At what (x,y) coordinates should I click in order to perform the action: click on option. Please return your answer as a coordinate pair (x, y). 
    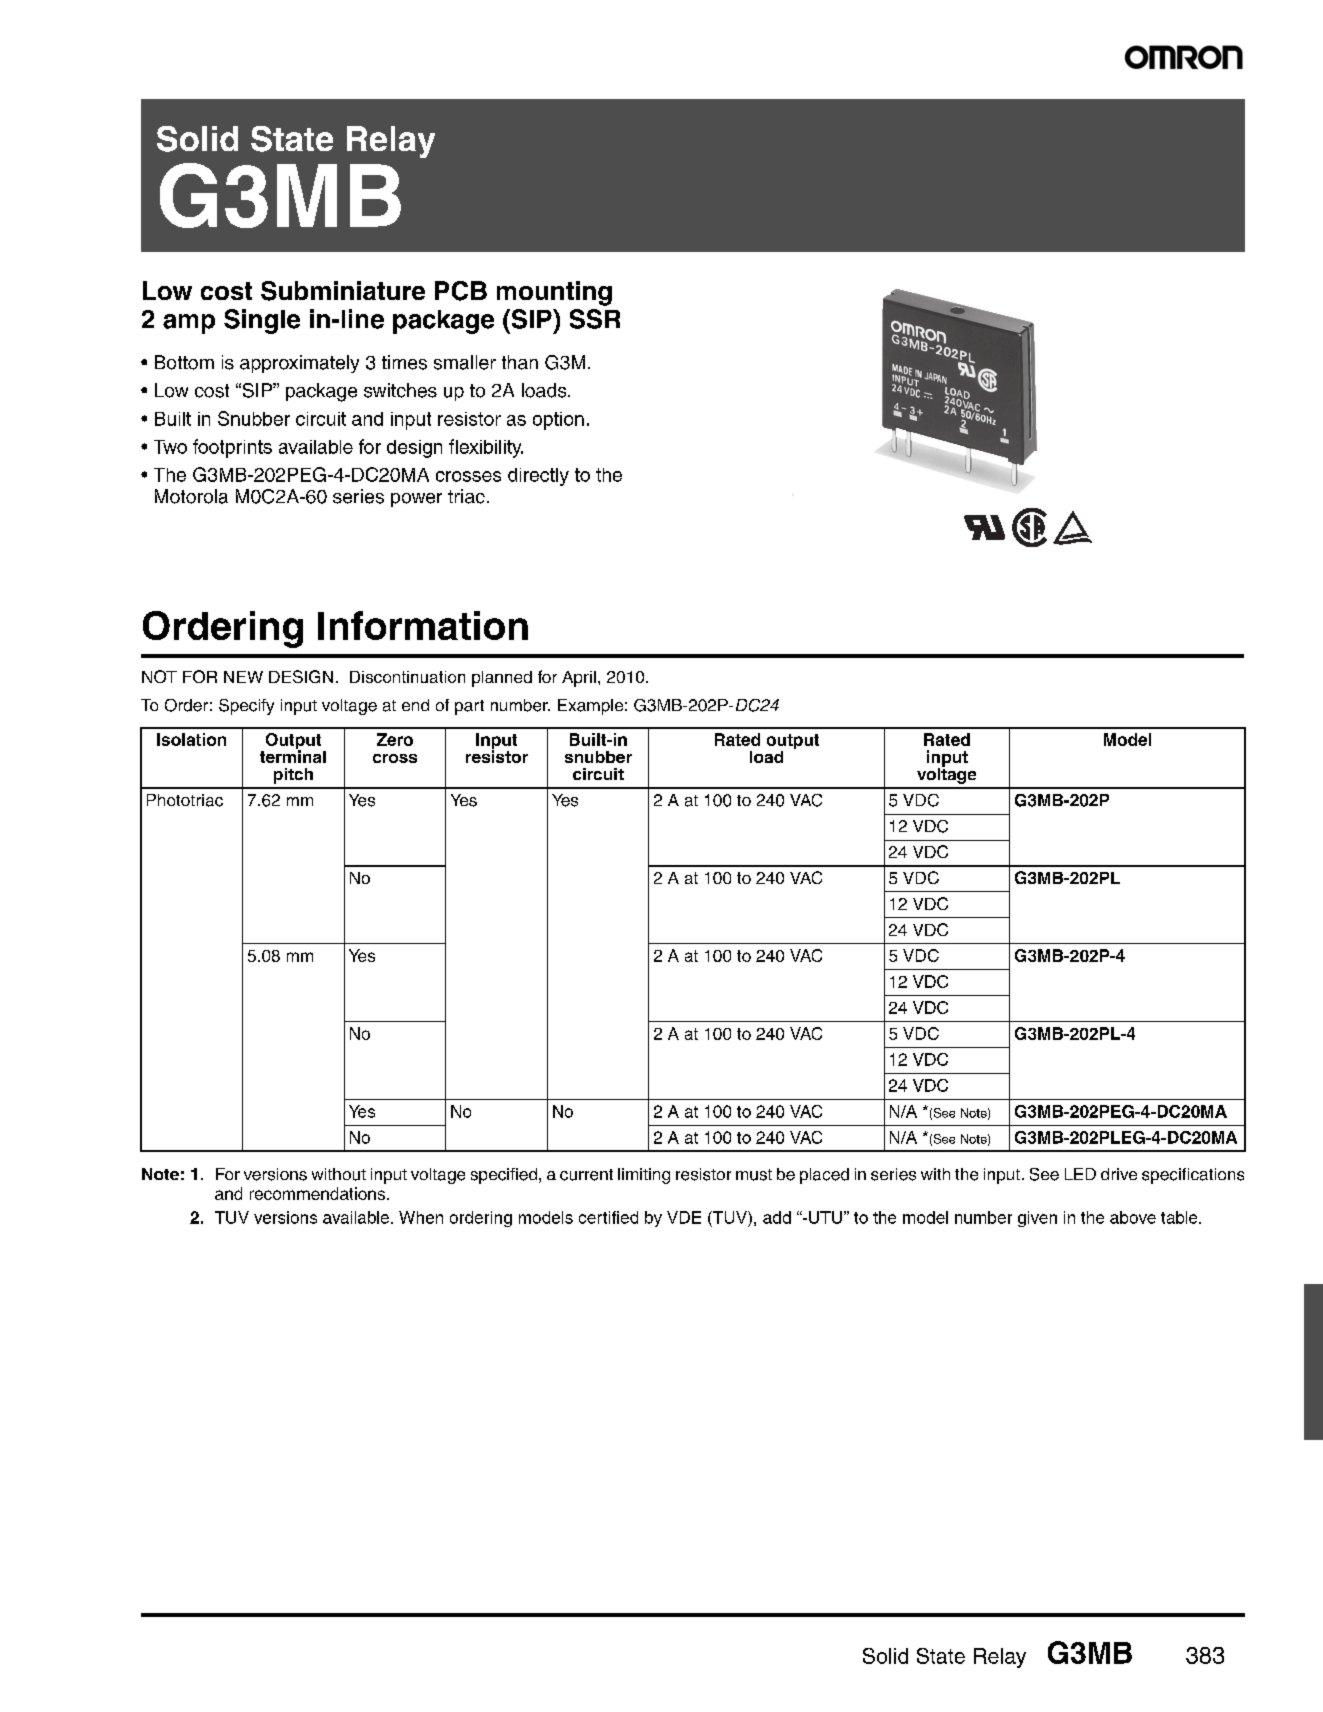
    Looking at the image, I should click on (558, 421).
